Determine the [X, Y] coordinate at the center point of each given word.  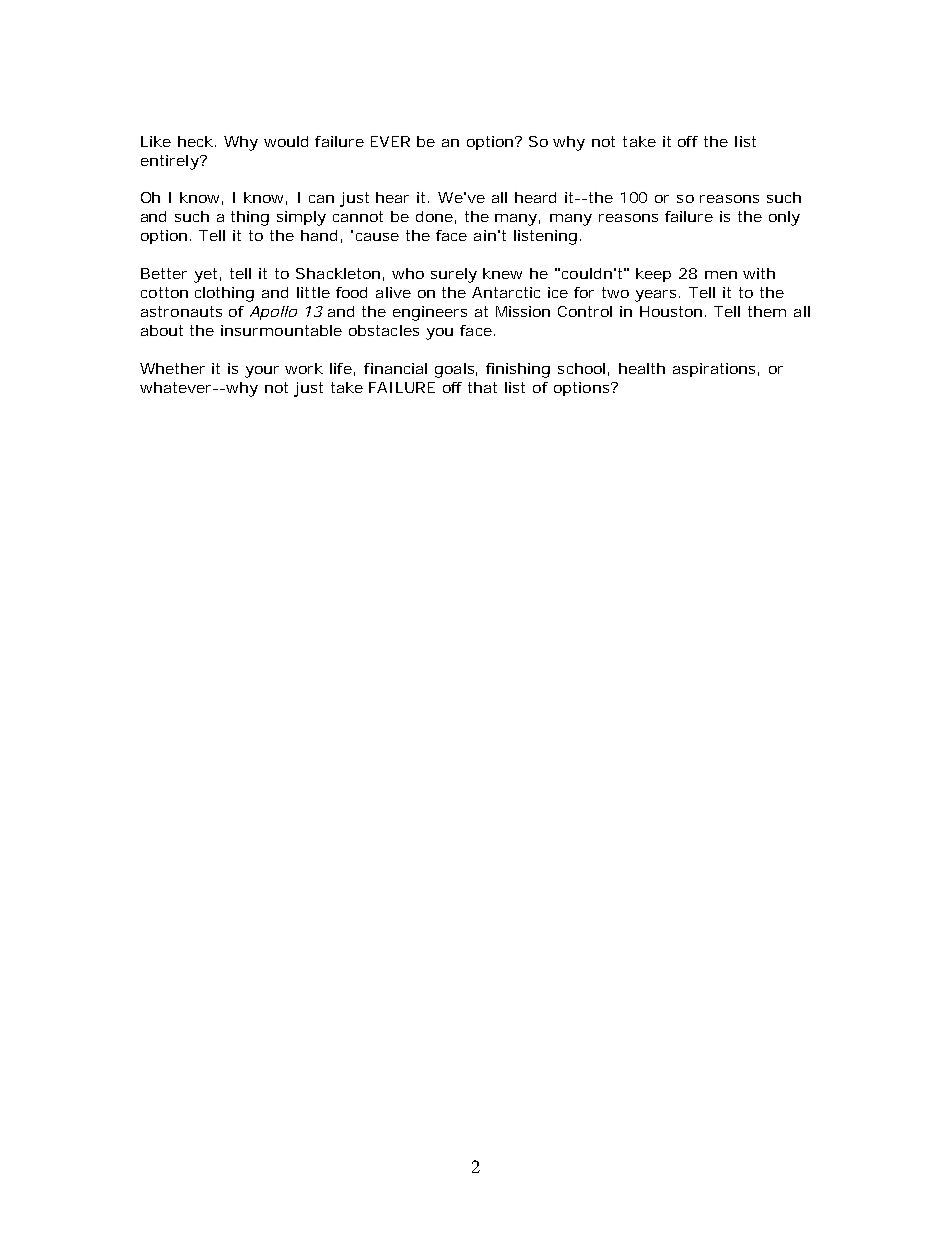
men [721, 275]
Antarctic [506, 292]
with [759, 273]
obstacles [384, 330]
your [262, 372]
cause [377, 237]
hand [319, 235]
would [286, 141]
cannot [358, 216]
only [784, 218]
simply [301, 218]
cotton [164, 292]
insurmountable [281, 330]
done [434, 216]
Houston [671, 311]
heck [195, 141]
